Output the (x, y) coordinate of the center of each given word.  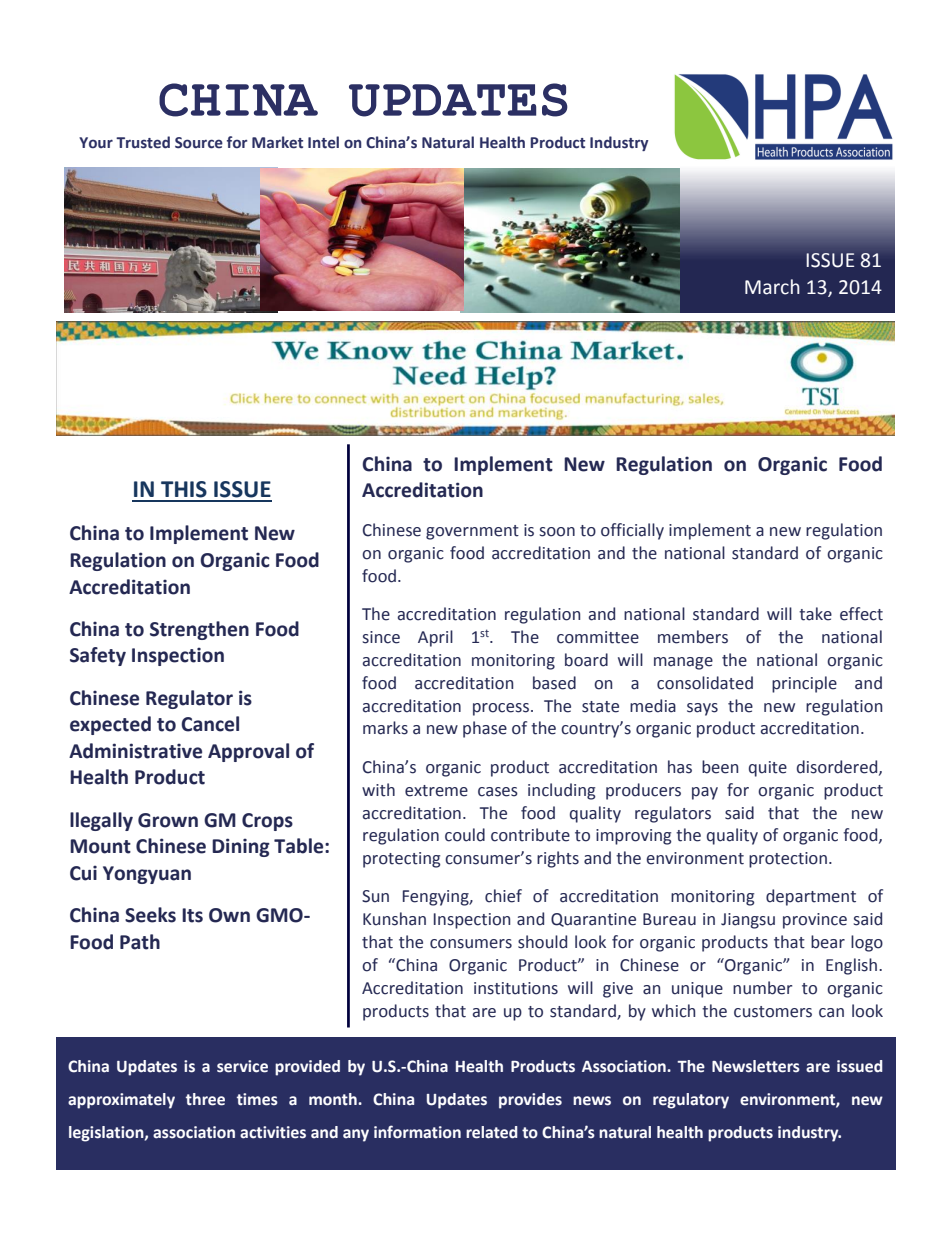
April (435, 638)
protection (788, 860)
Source (199, 143)
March (772, 287)
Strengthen (199, 630)
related (492, 1132)
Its (192, 915)
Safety (98, 656)
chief (503, 896)
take (815, 614)
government (472, 532)
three (205, 1099)
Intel (323, 142)
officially (632, 531)
